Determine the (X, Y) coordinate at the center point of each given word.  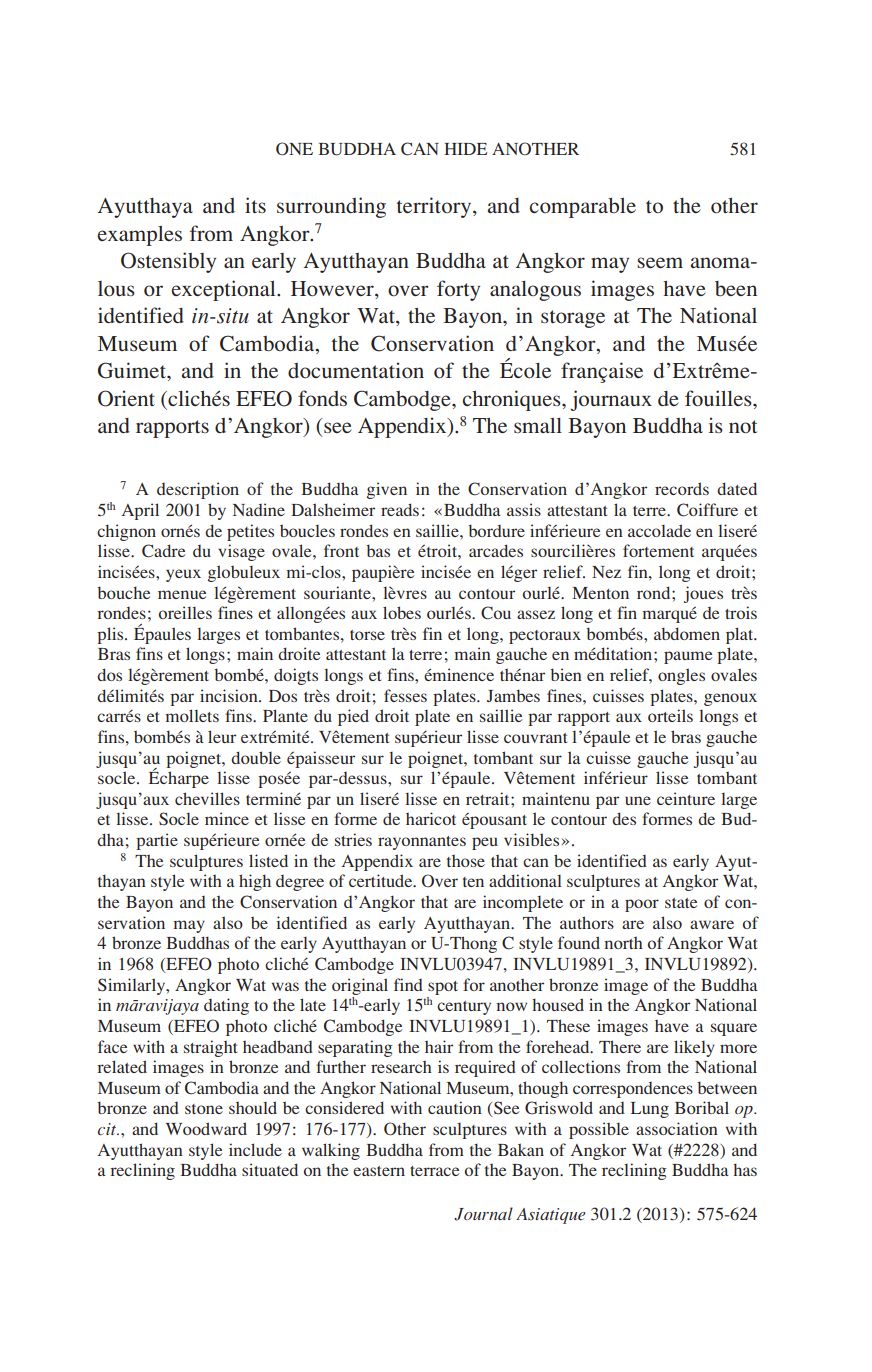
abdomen (687, 633)
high (255, 882)
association (677, 1128)
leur (222, 736)
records (682, 488)
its (255, 205)
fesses (405, 695)
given (387, 490)
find (408, 984)
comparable (583, 208)
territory (435, 207)
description (198, 490)
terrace (434, 1171)
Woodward (206, 1128)
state (681, 903)
